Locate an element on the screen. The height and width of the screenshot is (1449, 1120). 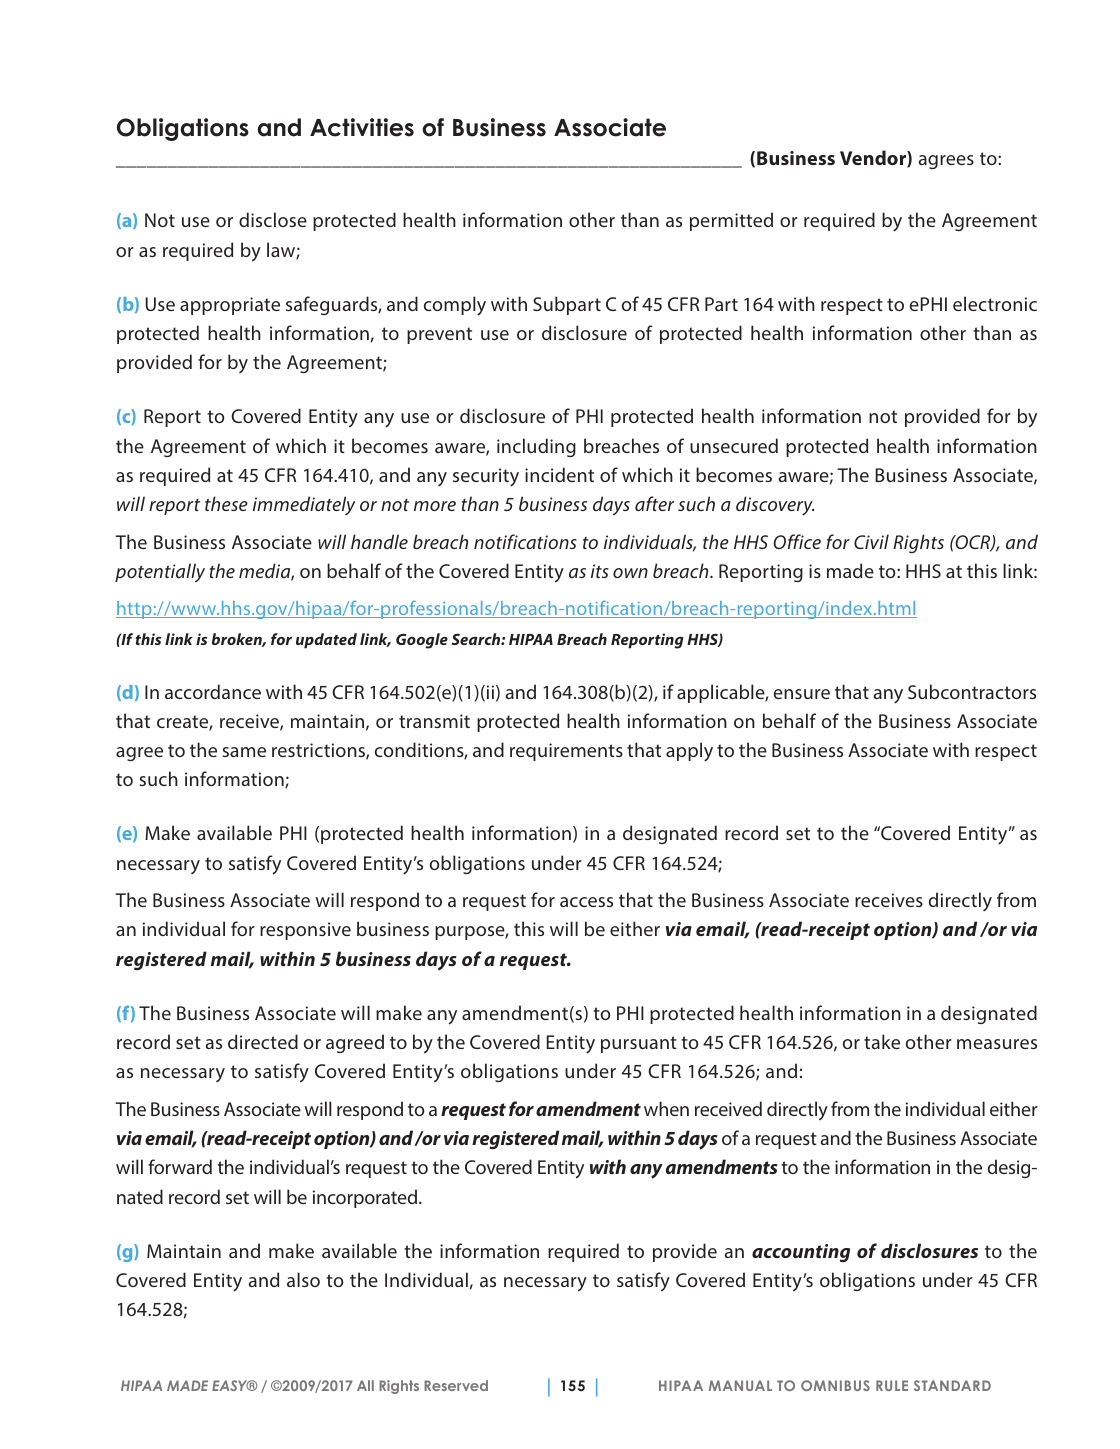
these is located at coordinates (226, 503).
